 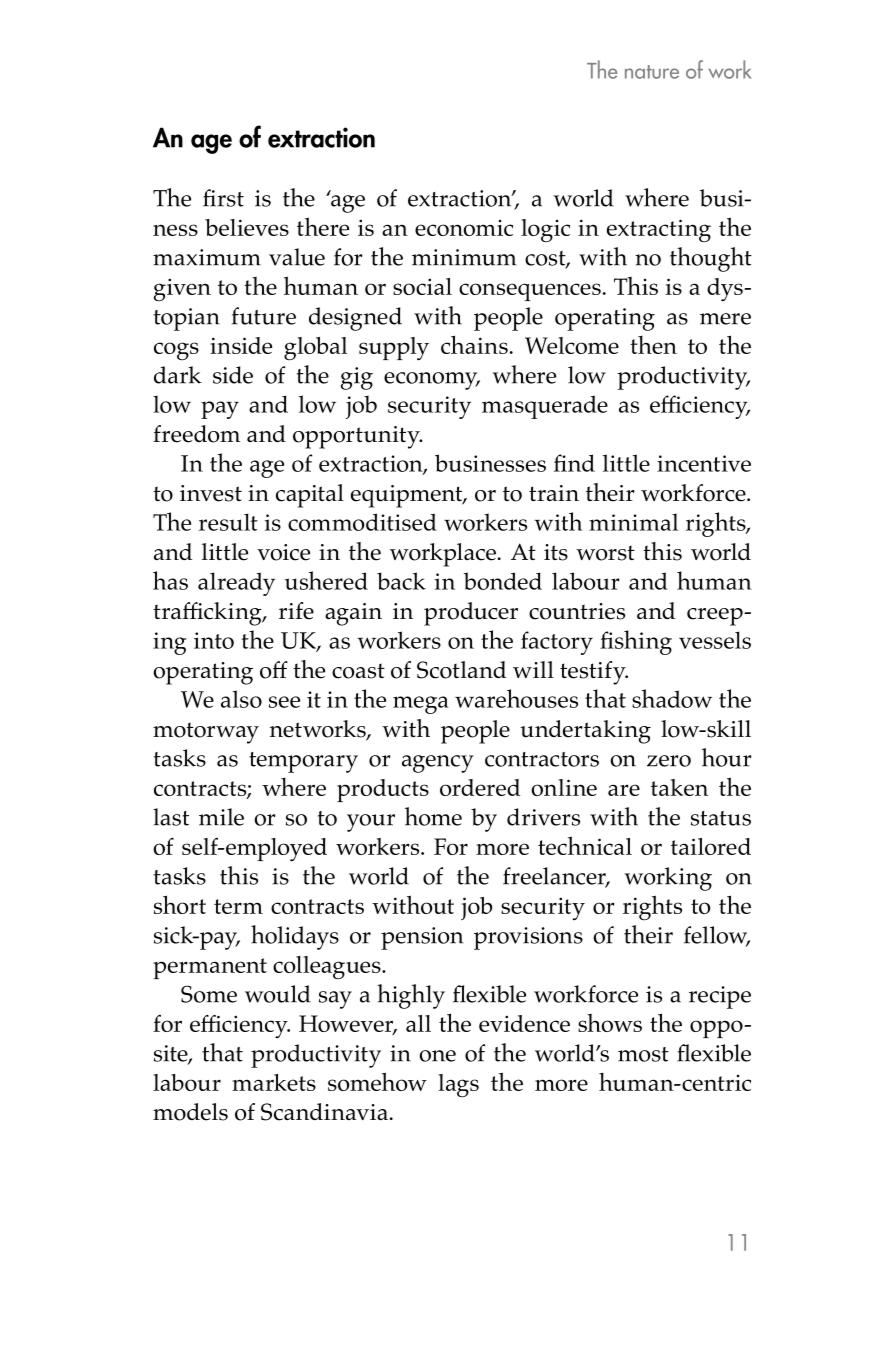 I want to click on lags, so click(x=458, y=1085).
